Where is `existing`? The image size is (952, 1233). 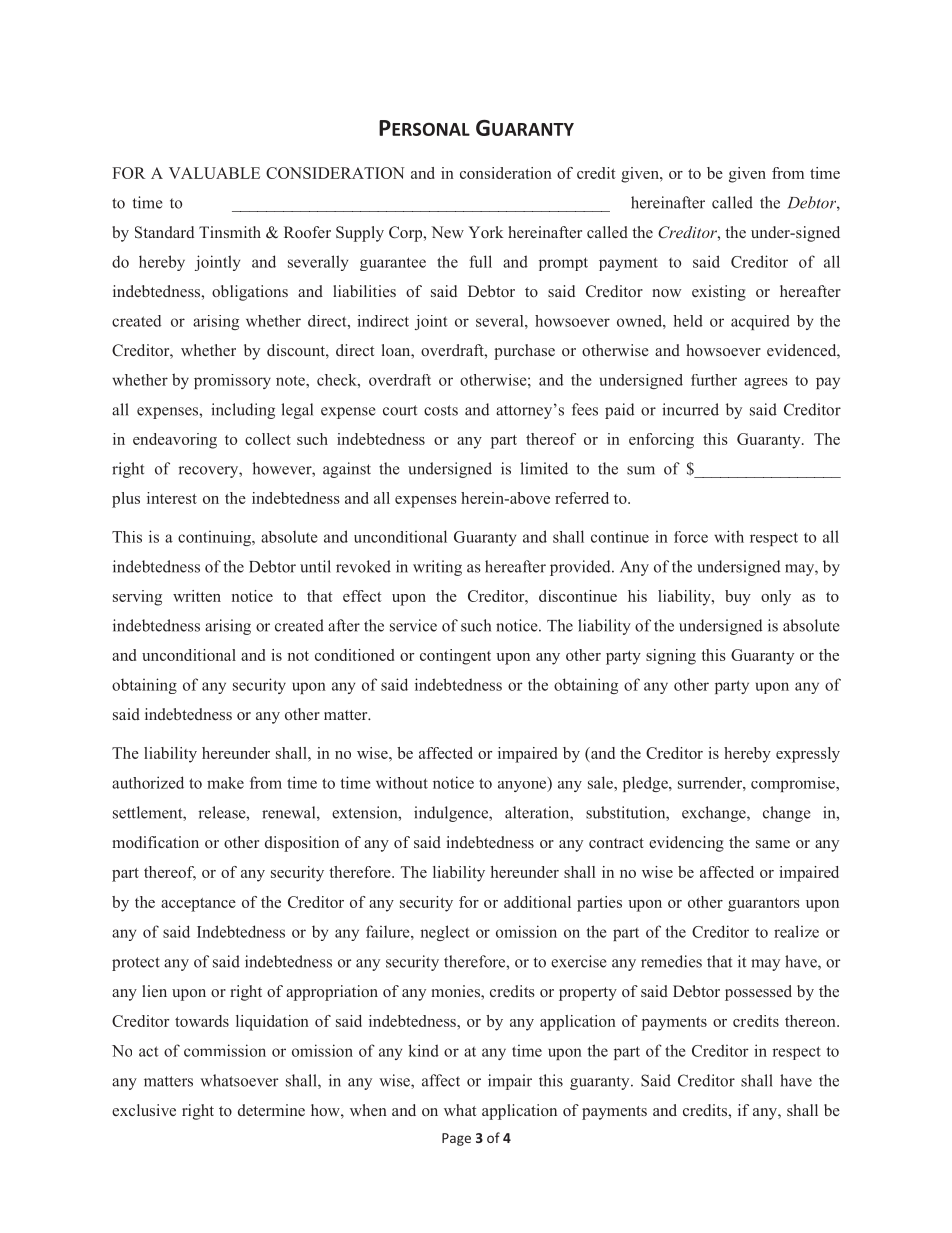
existing is located at coordinates (719, 293).
